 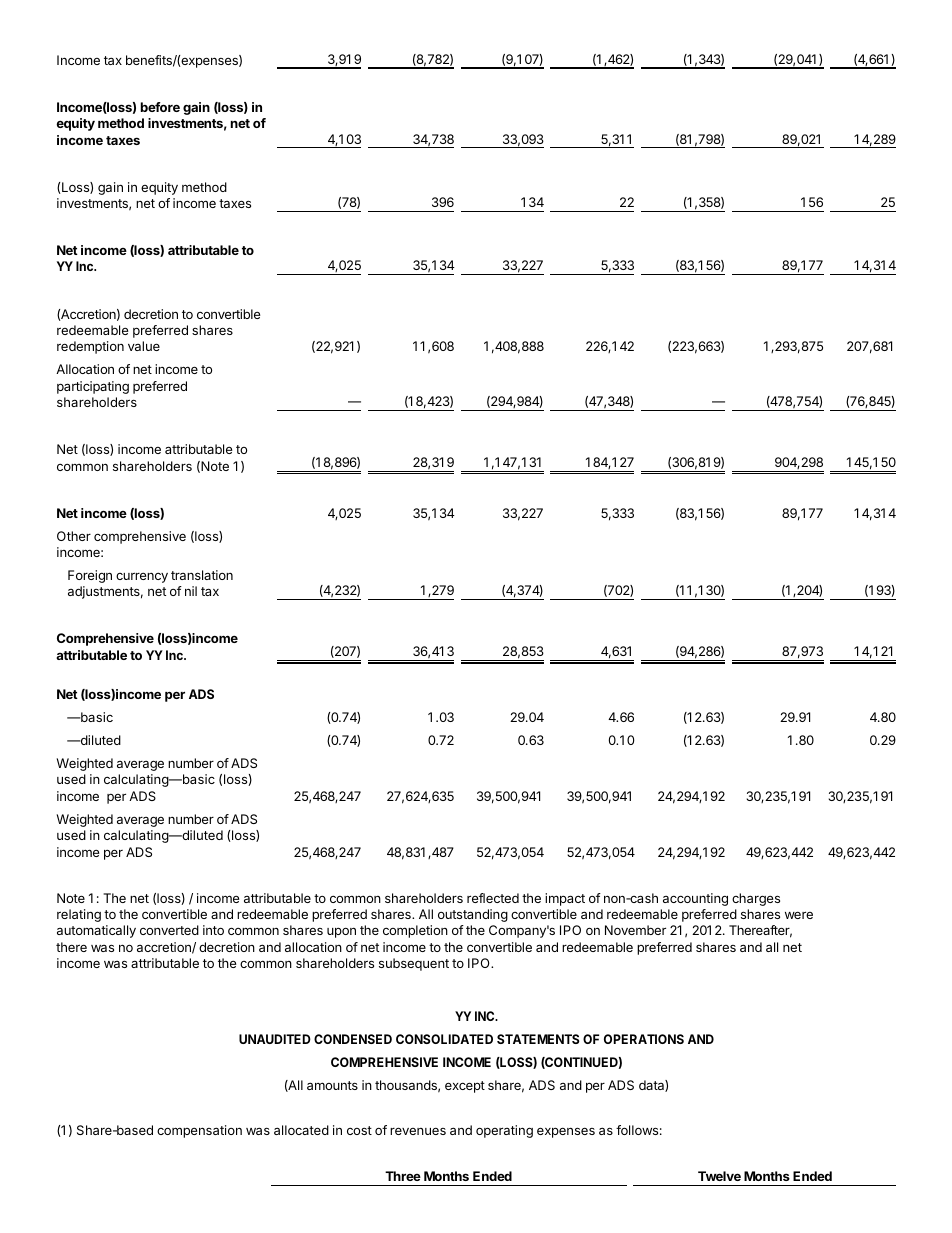 I want to click on nil, so click(x=191, y=591).
